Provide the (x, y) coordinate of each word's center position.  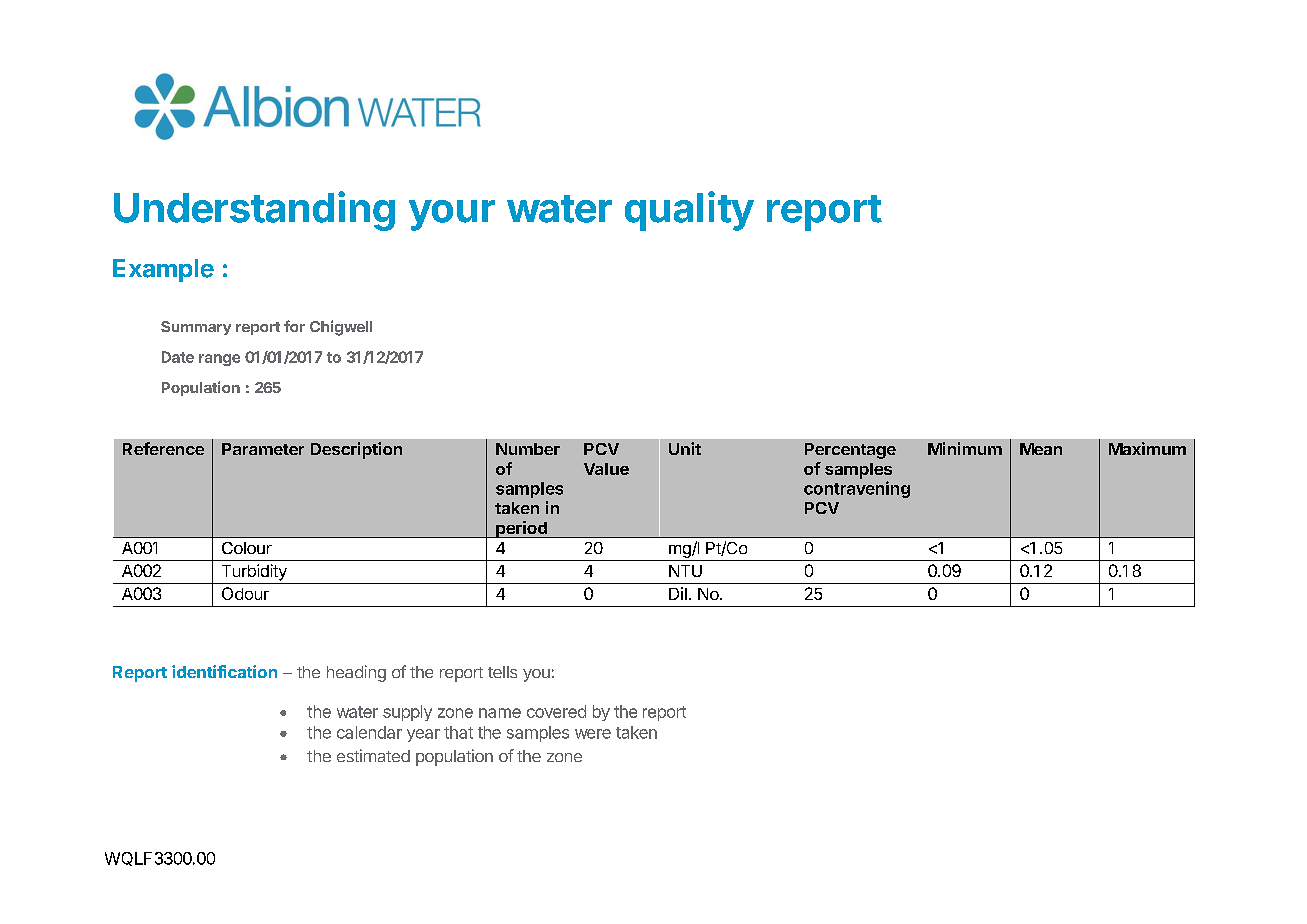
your (452, 215)
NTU (685, 571)
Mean (1041, 449)
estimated (373, 755)
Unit (685, 448)
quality (689, 211)
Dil (678, 593)
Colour (247, 548)
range (219, 360)
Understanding (254, 211)
